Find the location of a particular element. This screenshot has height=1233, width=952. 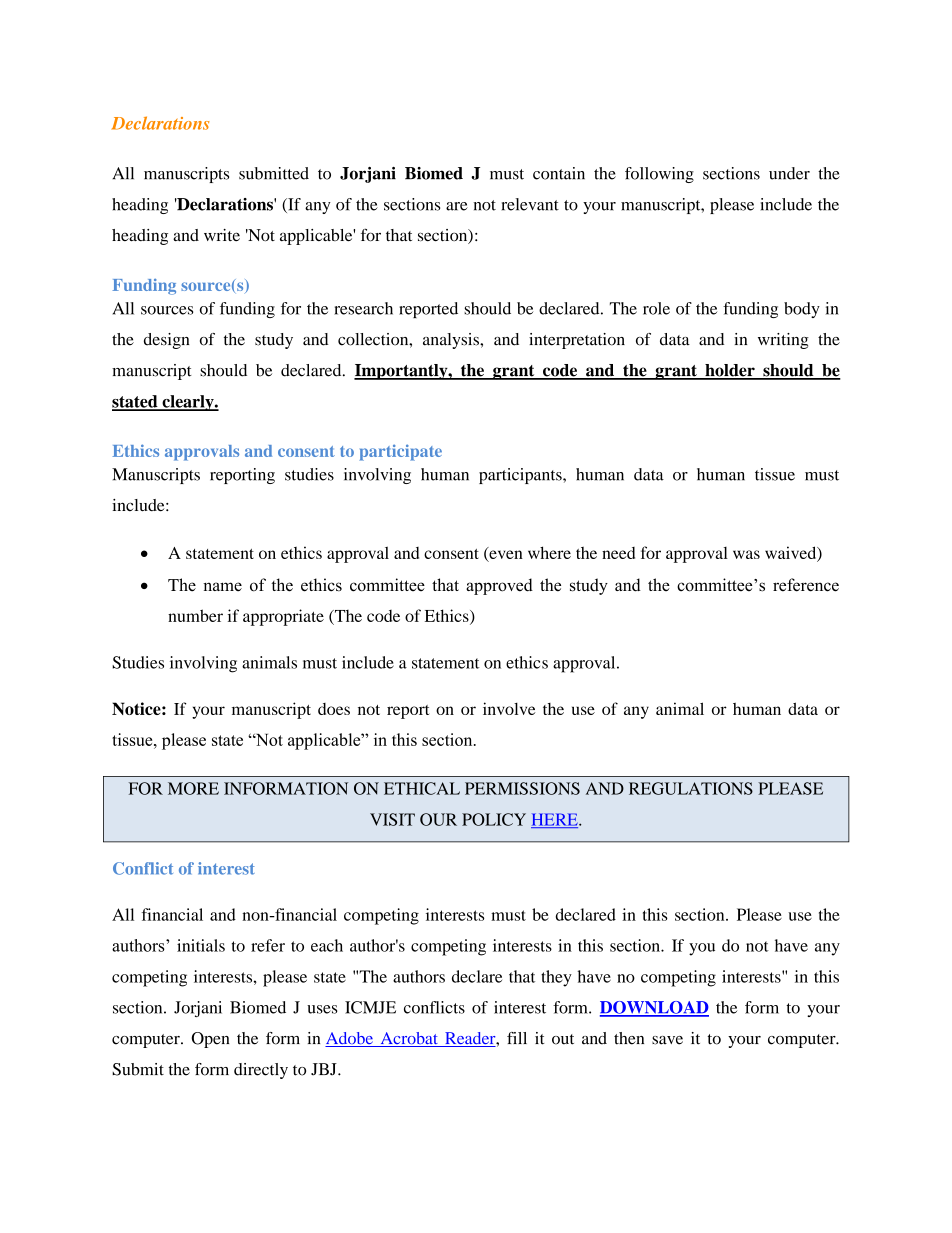

relevant is located at coordinates (530, 204).
